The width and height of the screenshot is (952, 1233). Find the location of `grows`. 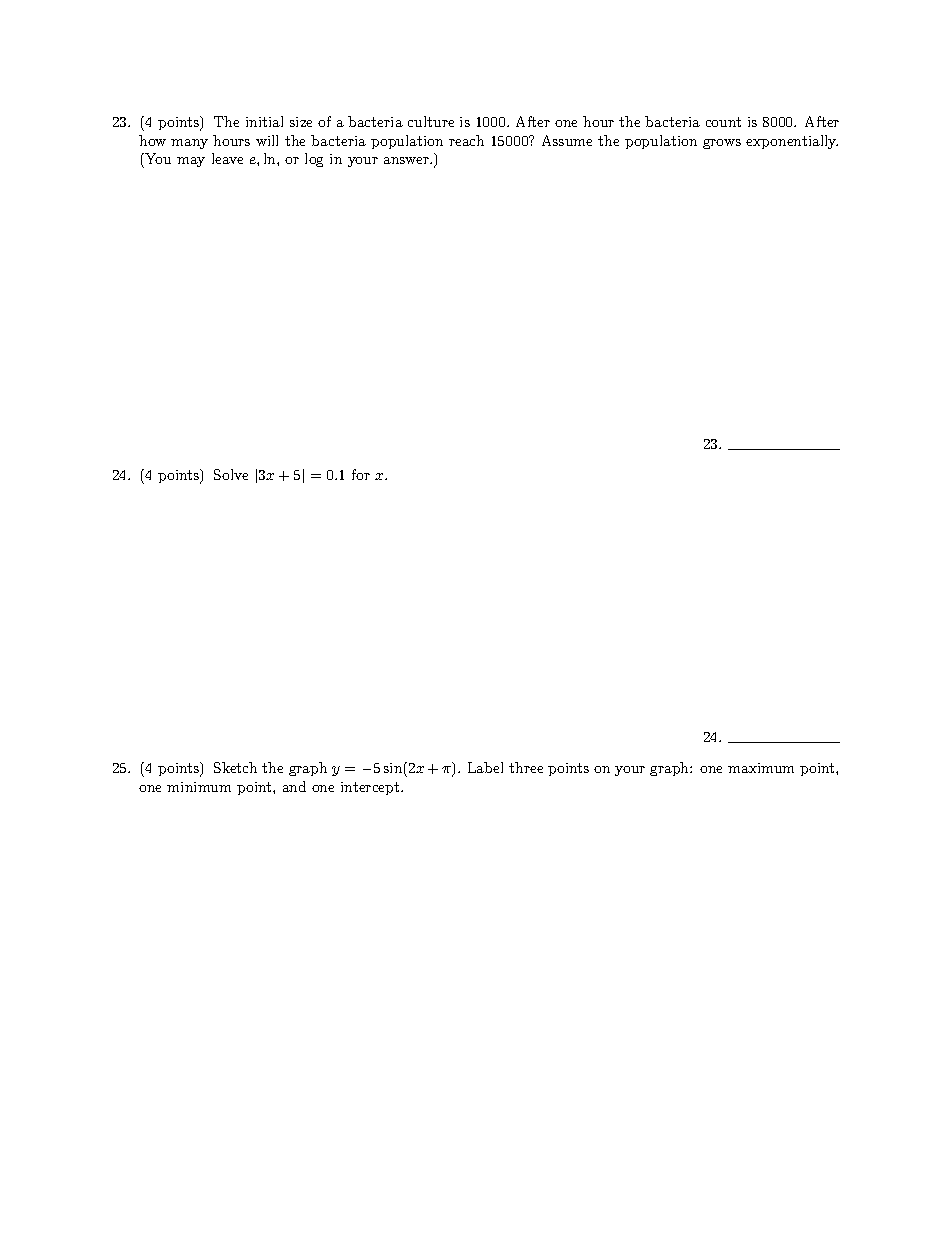

grows is located at coordinates (722, 144).
